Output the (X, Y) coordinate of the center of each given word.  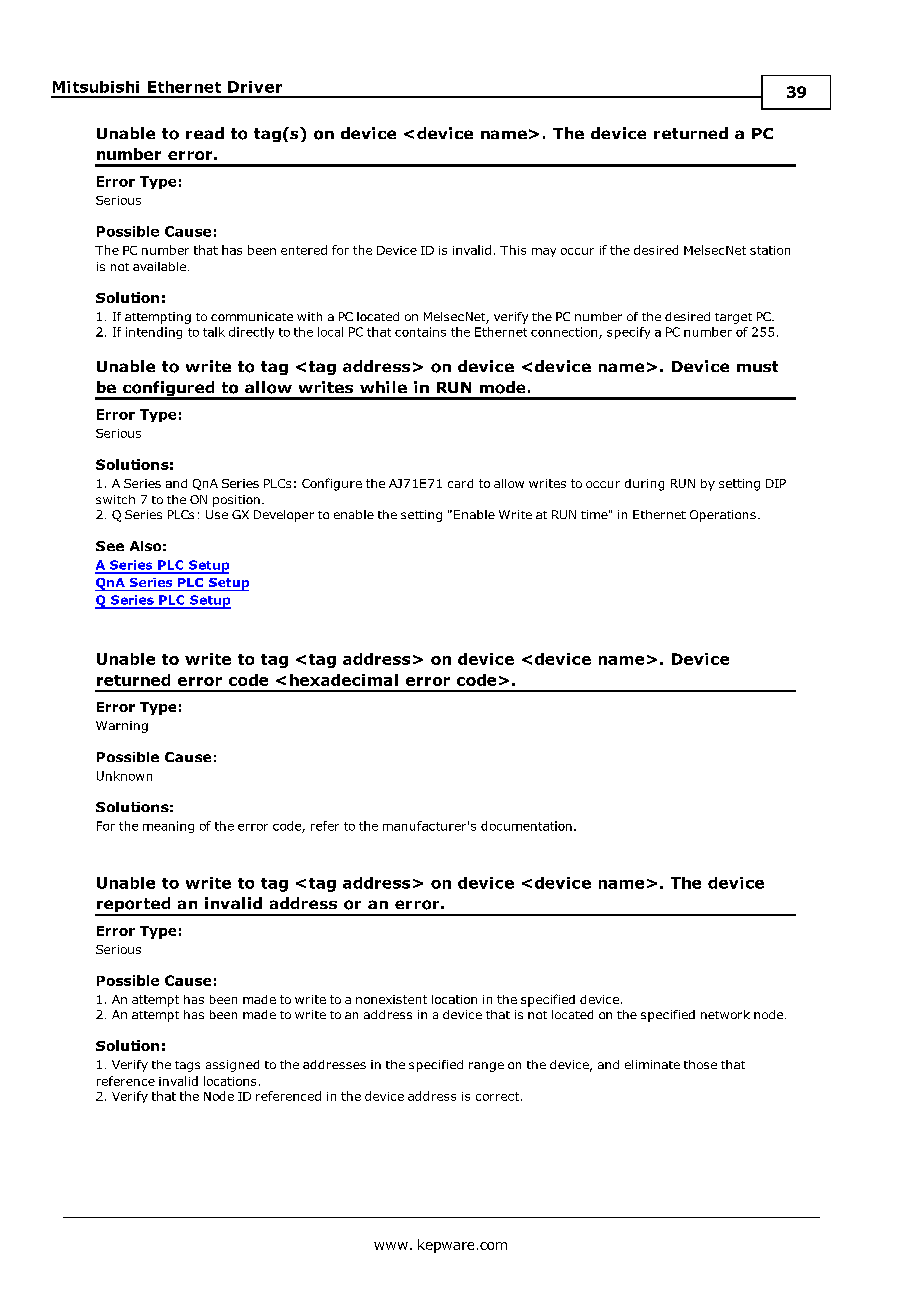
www (391, 1246)
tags (187, 1066)
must (757, 366)
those (700, 1064)
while (383, 387)
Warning (122, 727)
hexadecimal (344, 680)
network (725, 1014)
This (513, 250)
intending (154, 333)
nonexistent (391, 999)
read (205, 133)
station (770, 250)
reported (134, 906)
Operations (723, 516)
